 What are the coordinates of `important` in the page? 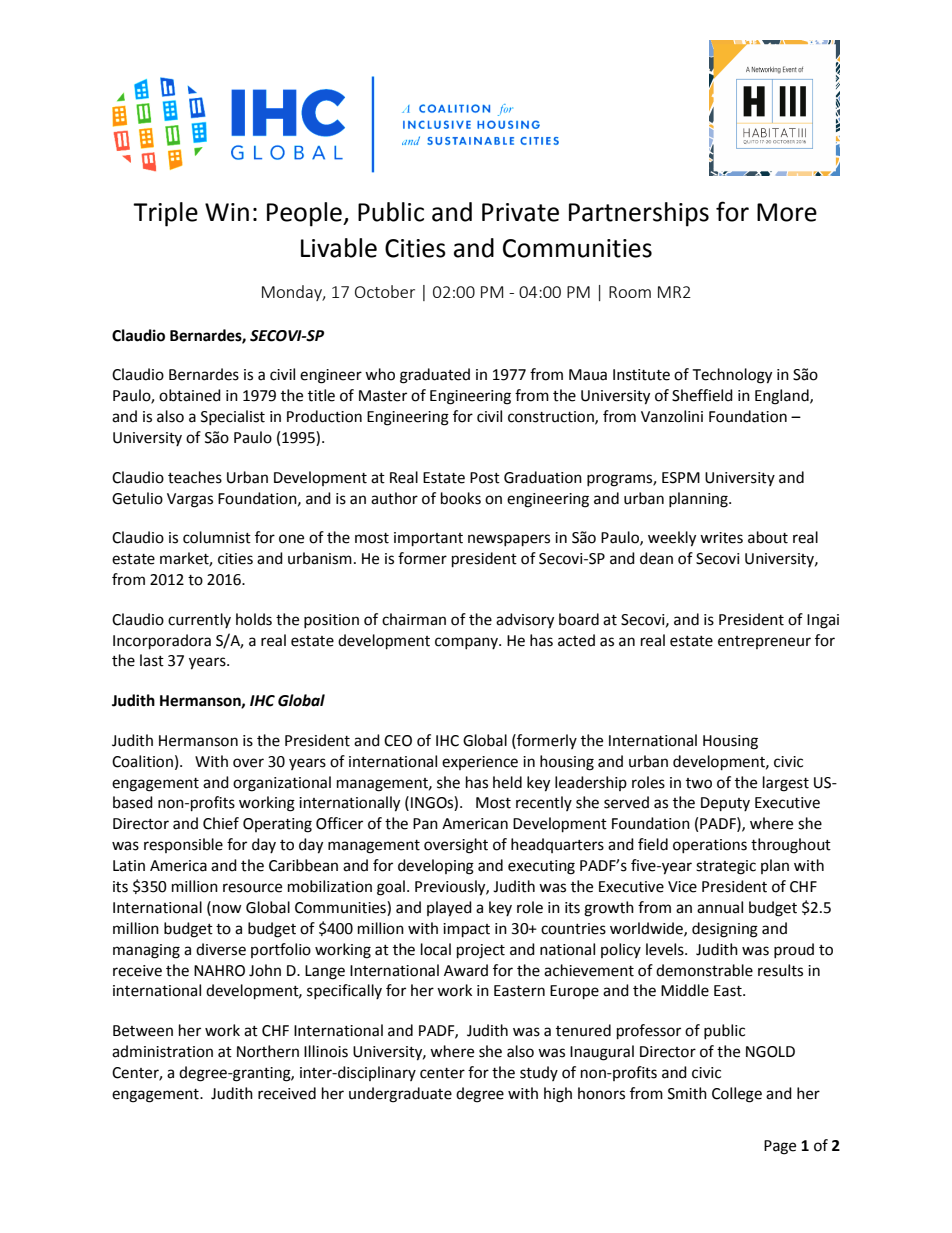 It's located at (428, 539).
